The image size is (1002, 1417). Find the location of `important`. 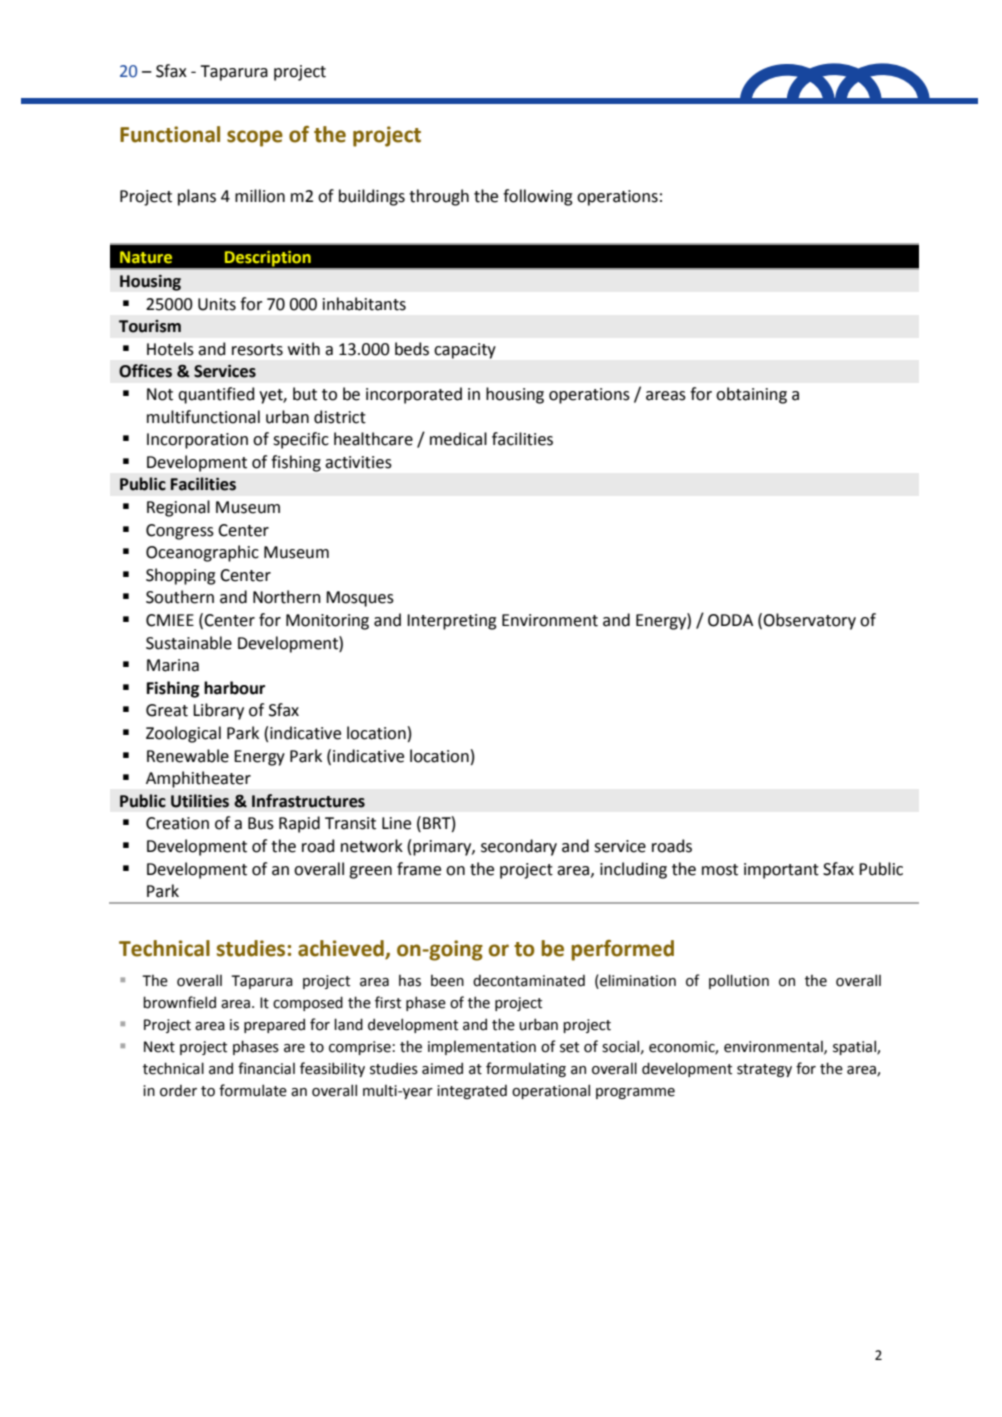

important is located at coordinates (781, 871).
